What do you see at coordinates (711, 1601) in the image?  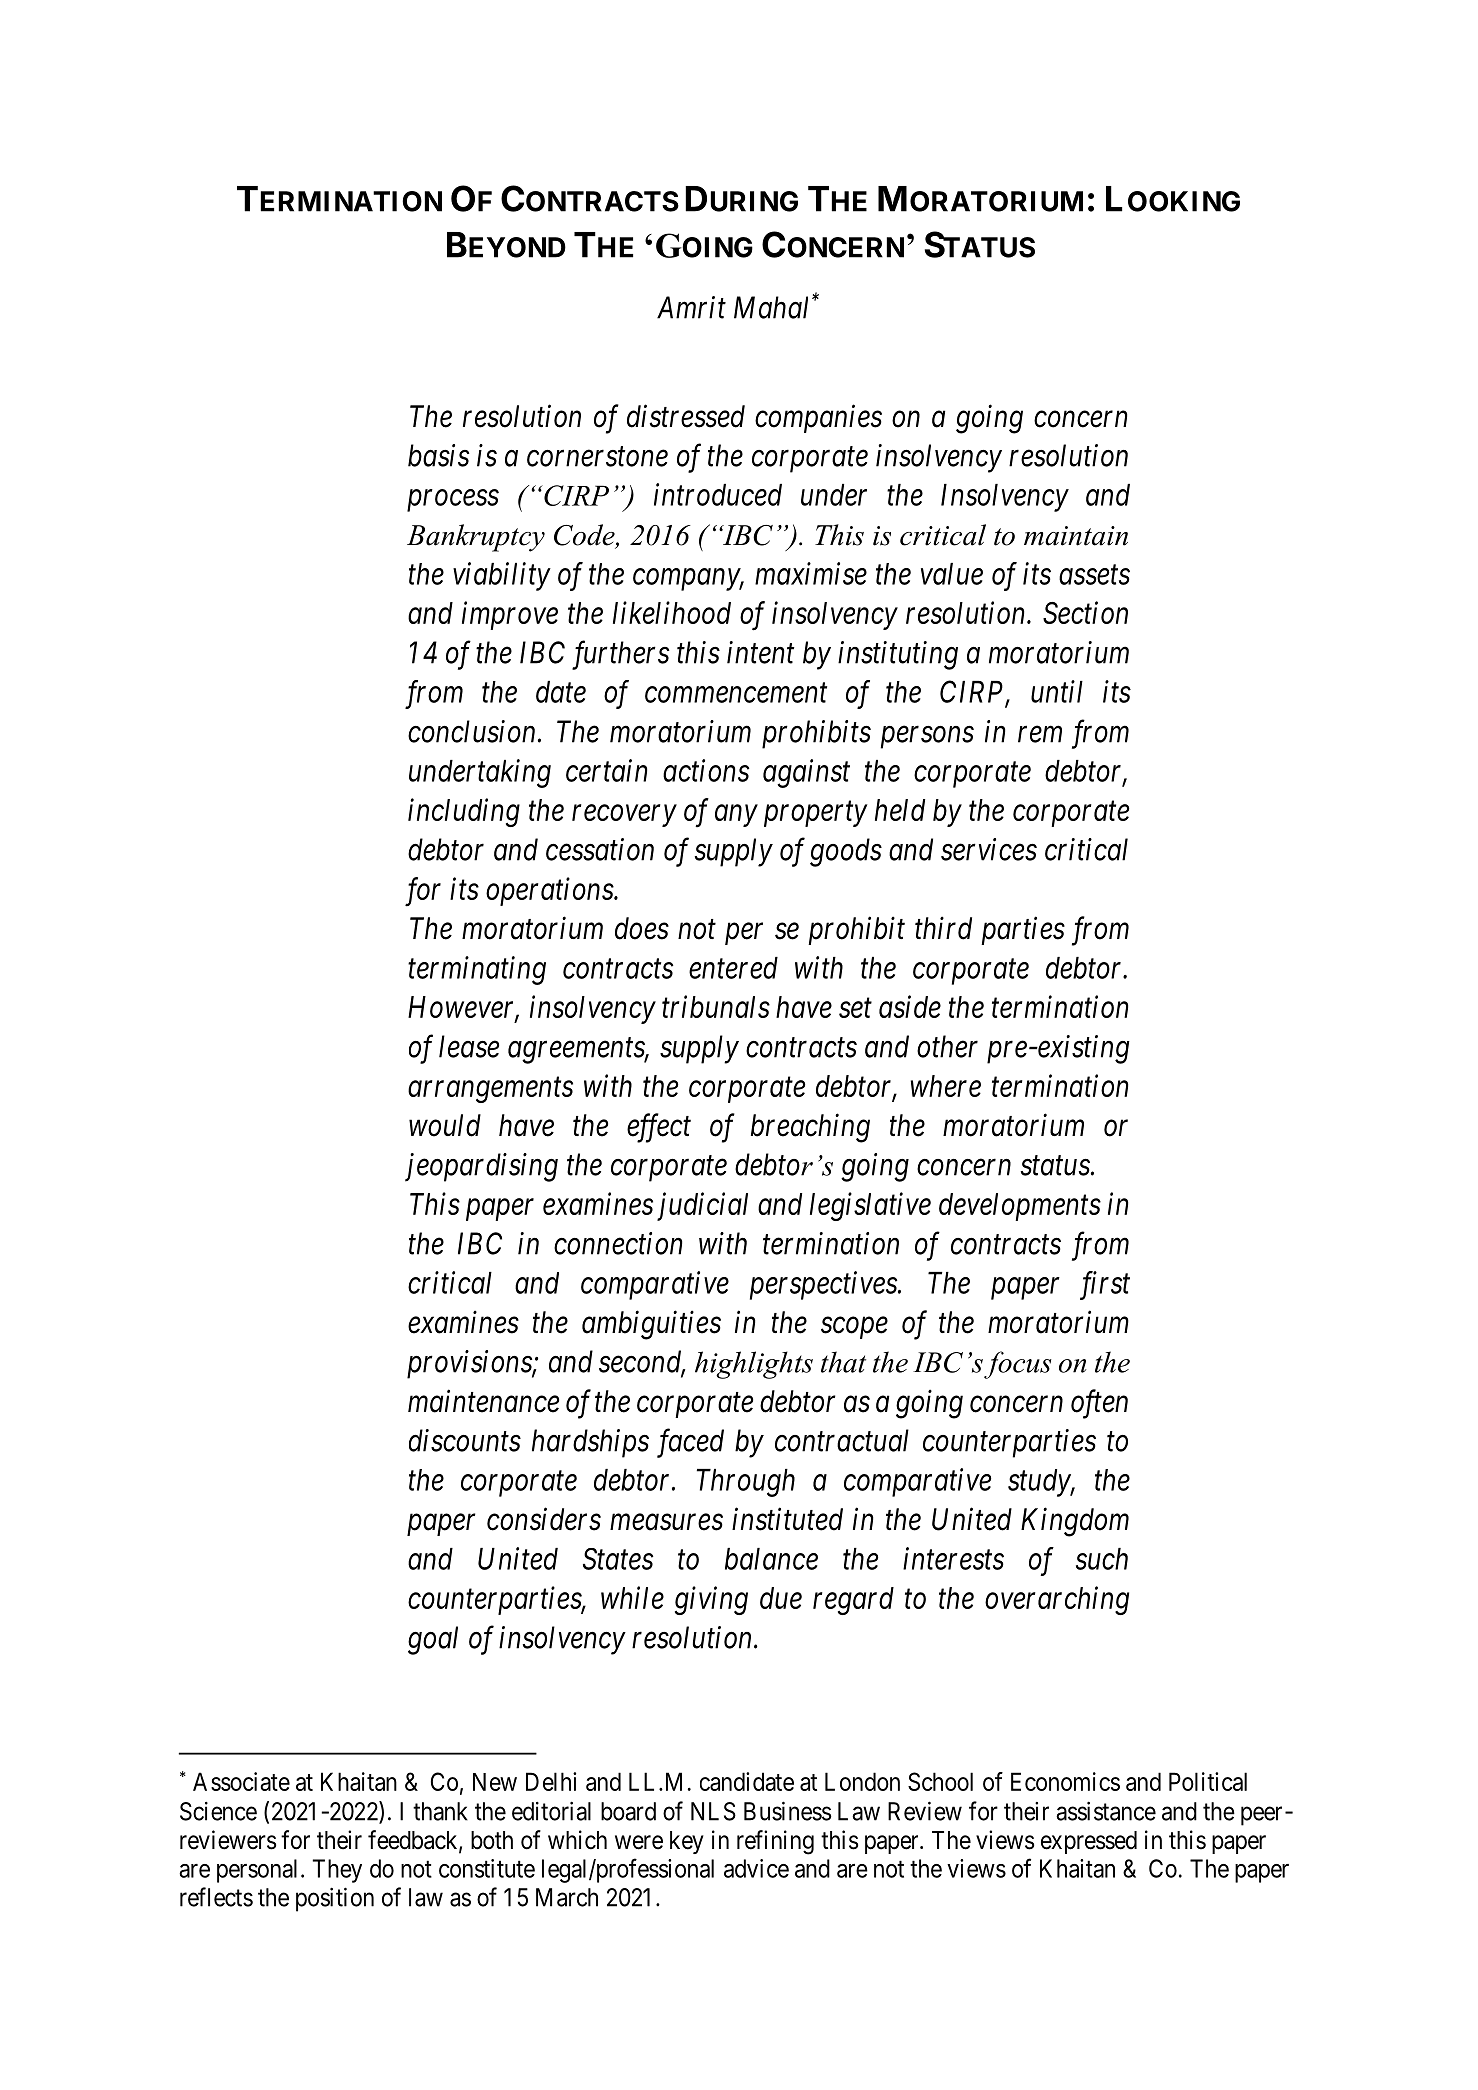 I see `giving` at bounding box center [711, 1601].
